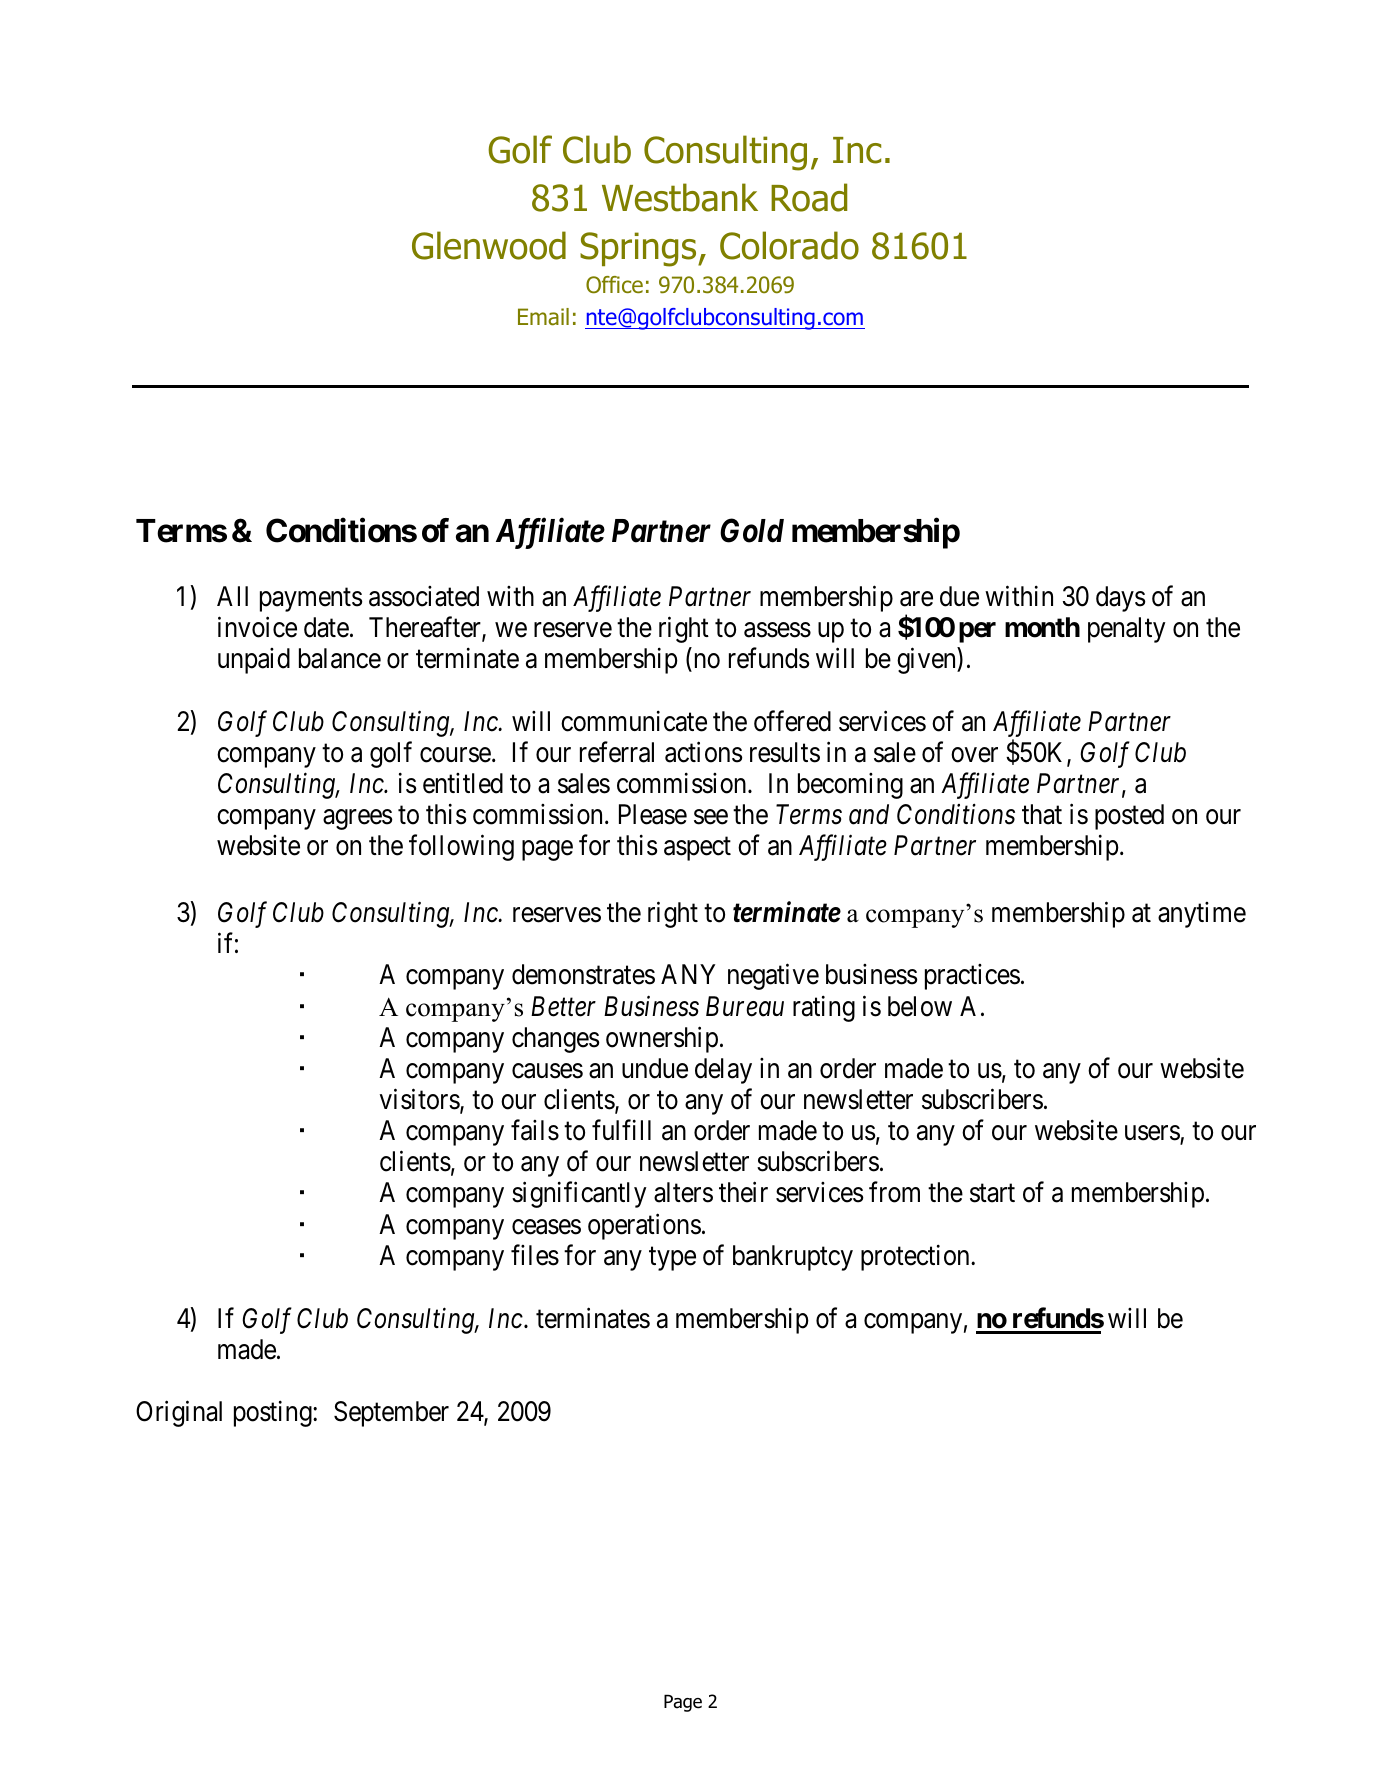  What do you see at coordinates (358, 820) in the image?
I see `agrees` at bounding box center [358, 820].
